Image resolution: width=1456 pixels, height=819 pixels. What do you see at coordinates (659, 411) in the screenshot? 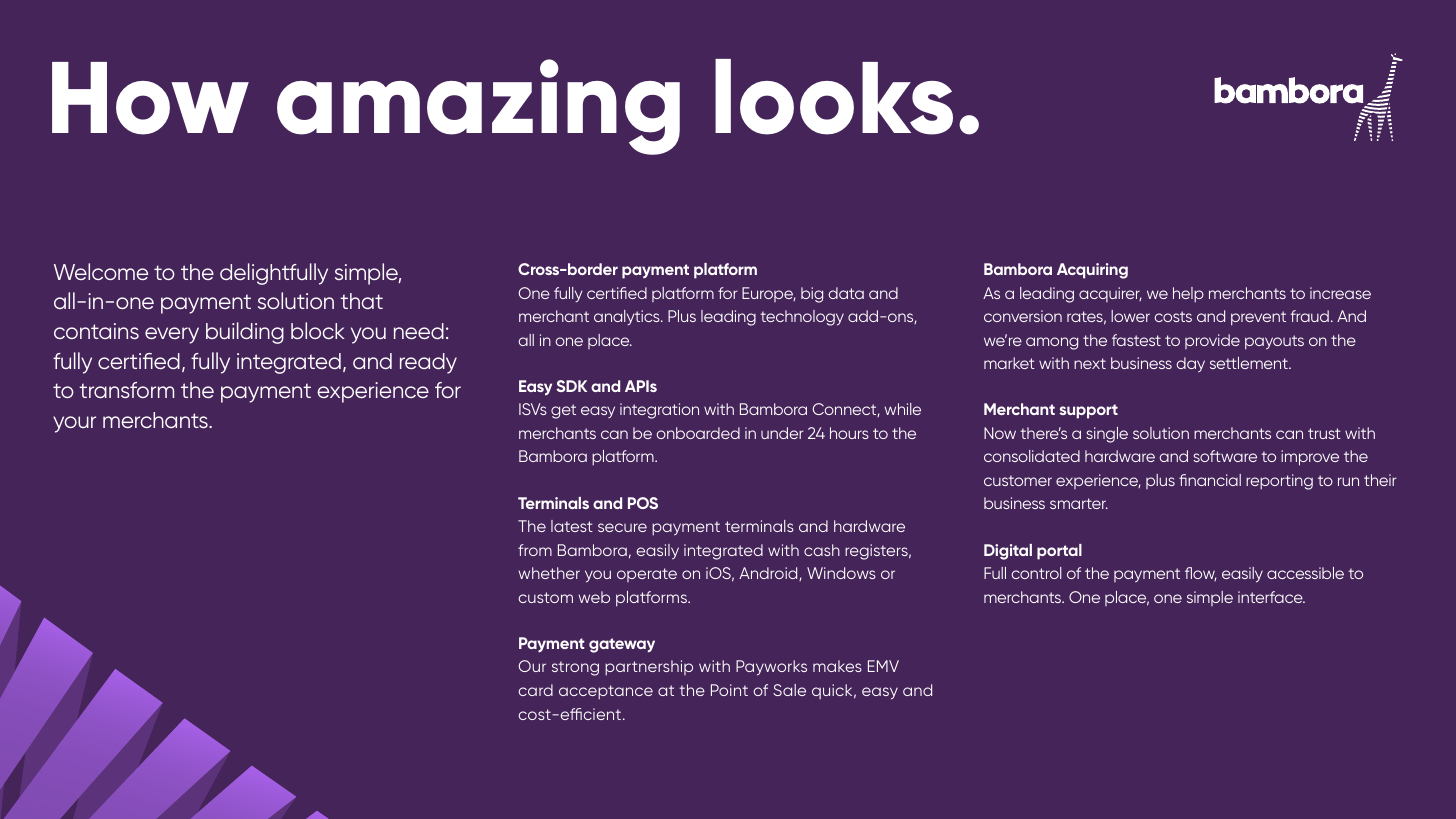
I see `integration` at bounding box center [659, 411].
